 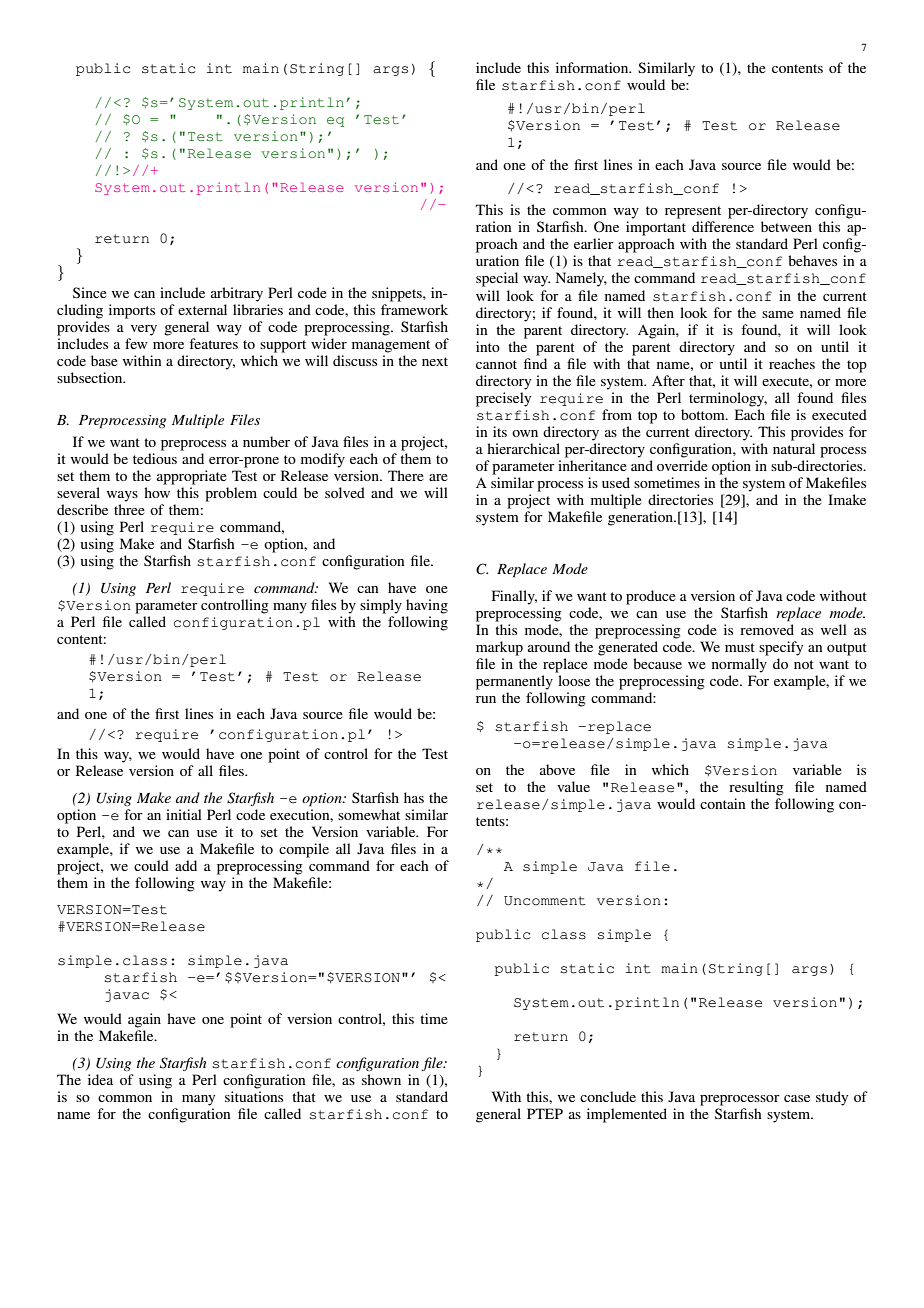 What do you see at coordinates (728, 399) in the page?
I see `terminology` at bounding box center [728, 399].
